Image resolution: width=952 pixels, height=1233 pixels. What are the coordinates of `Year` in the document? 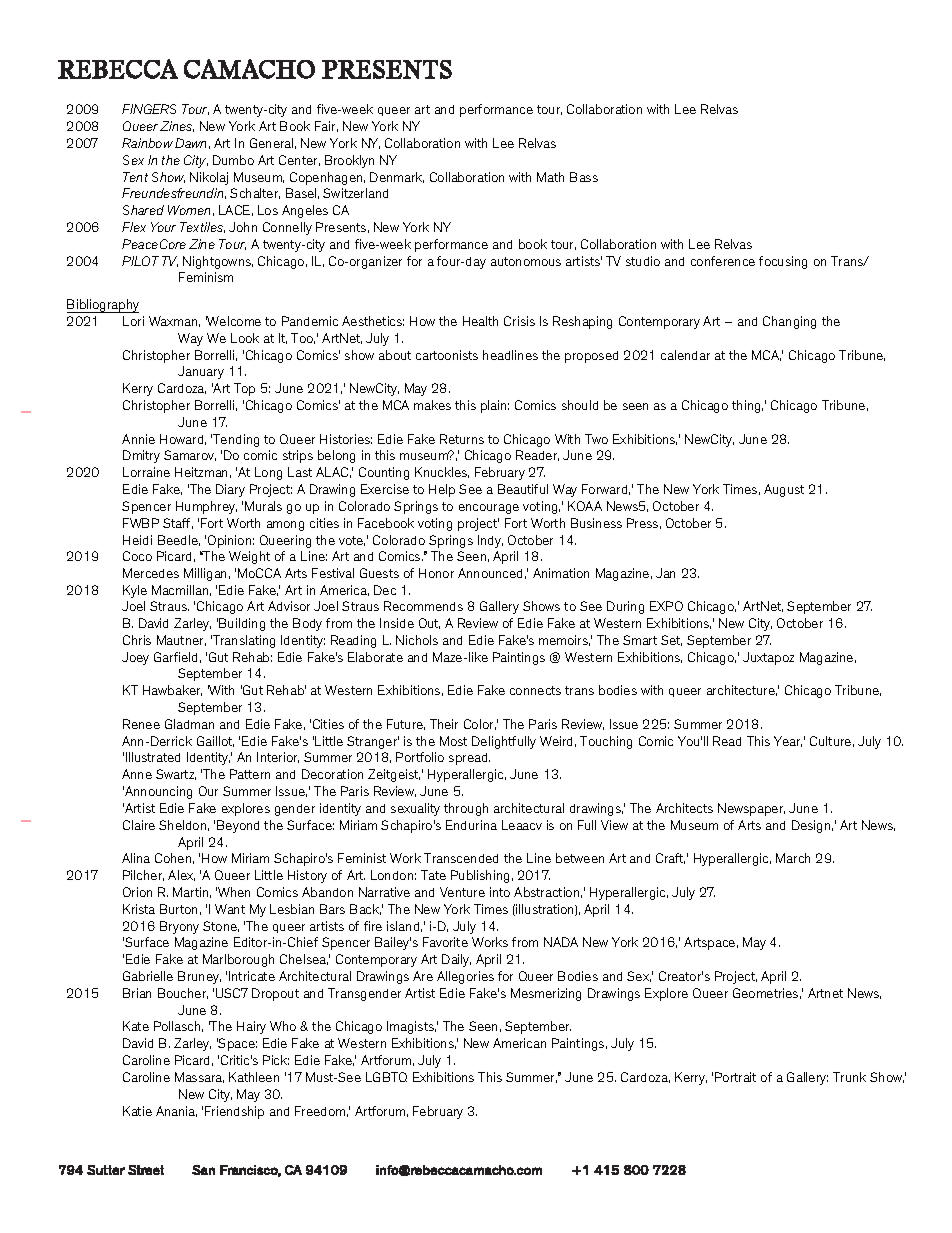 It's located at (788, 741).
